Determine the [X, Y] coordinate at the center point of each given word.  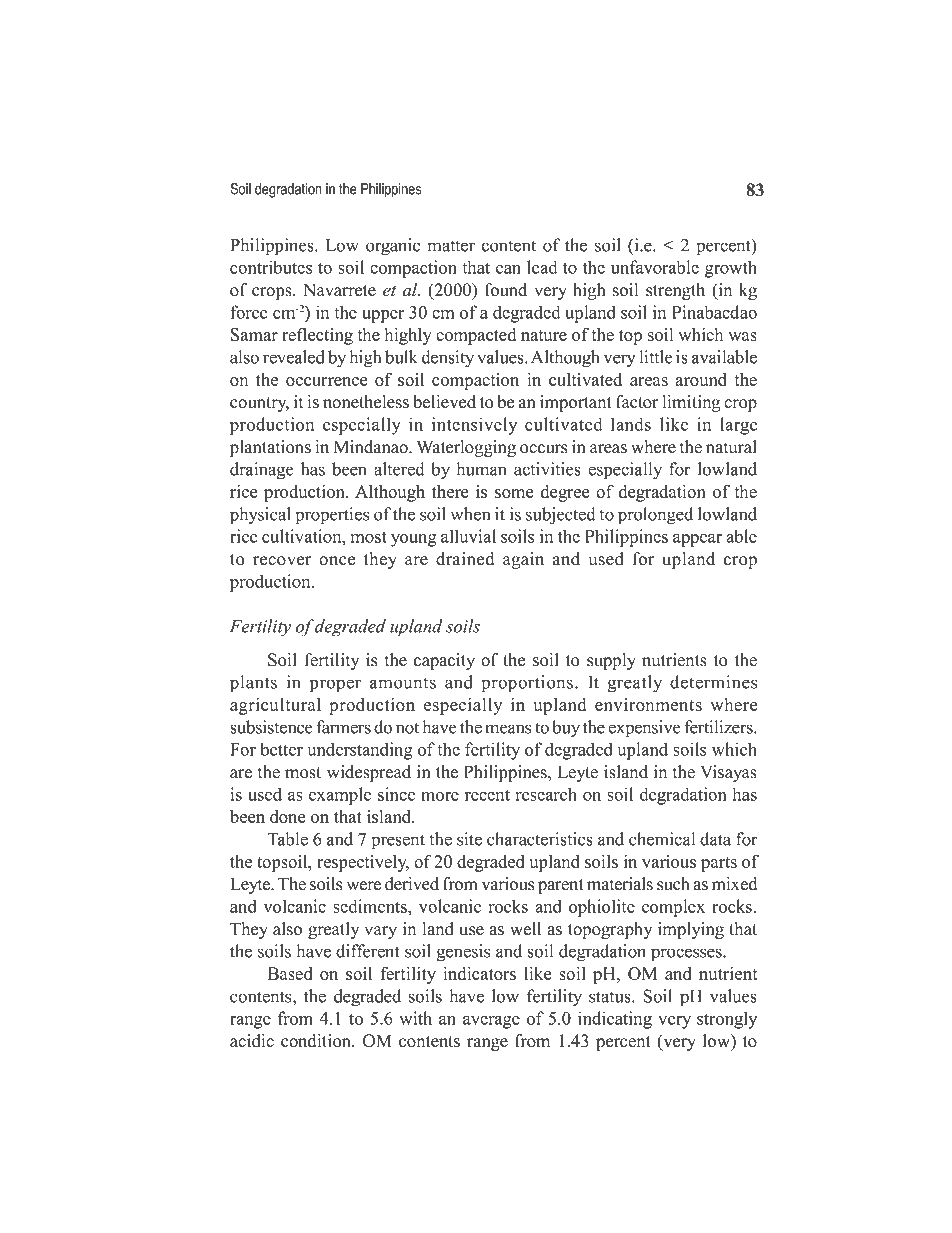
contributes [271, 267]
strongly [727, 1020]
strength [675, 291]
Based [290, 973]
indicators [479, 973]
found [506, 290]
